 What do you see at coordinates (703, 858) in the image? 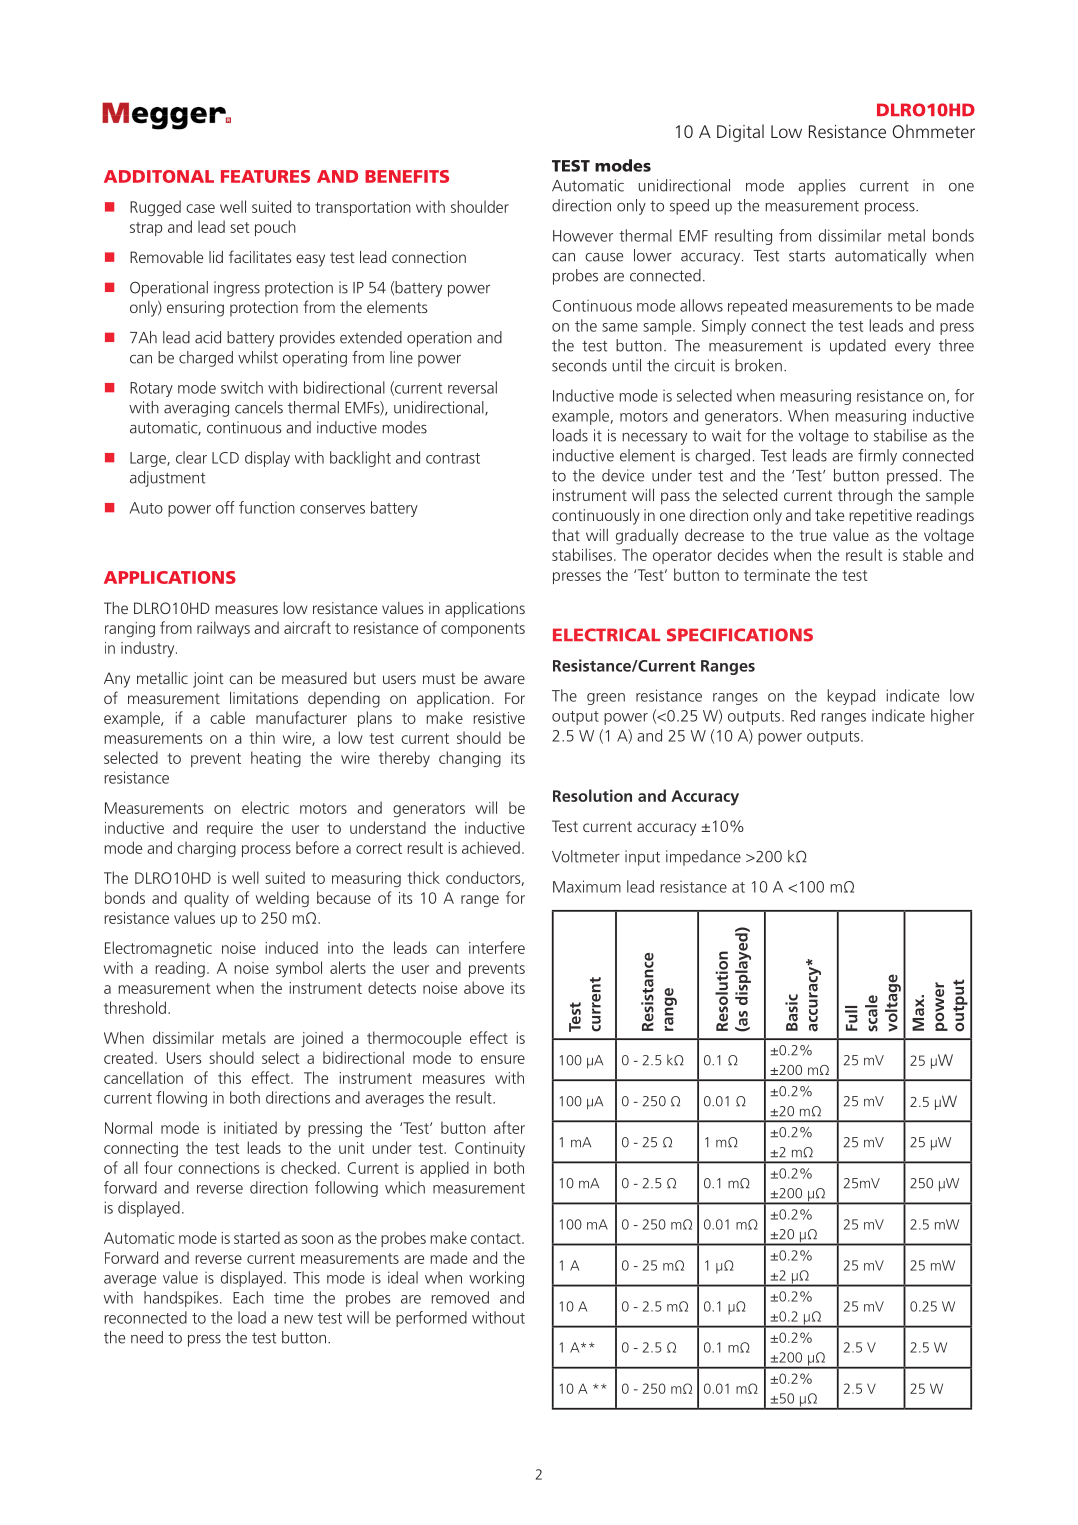
I see `impedance` at bounding box center [703, 858].
